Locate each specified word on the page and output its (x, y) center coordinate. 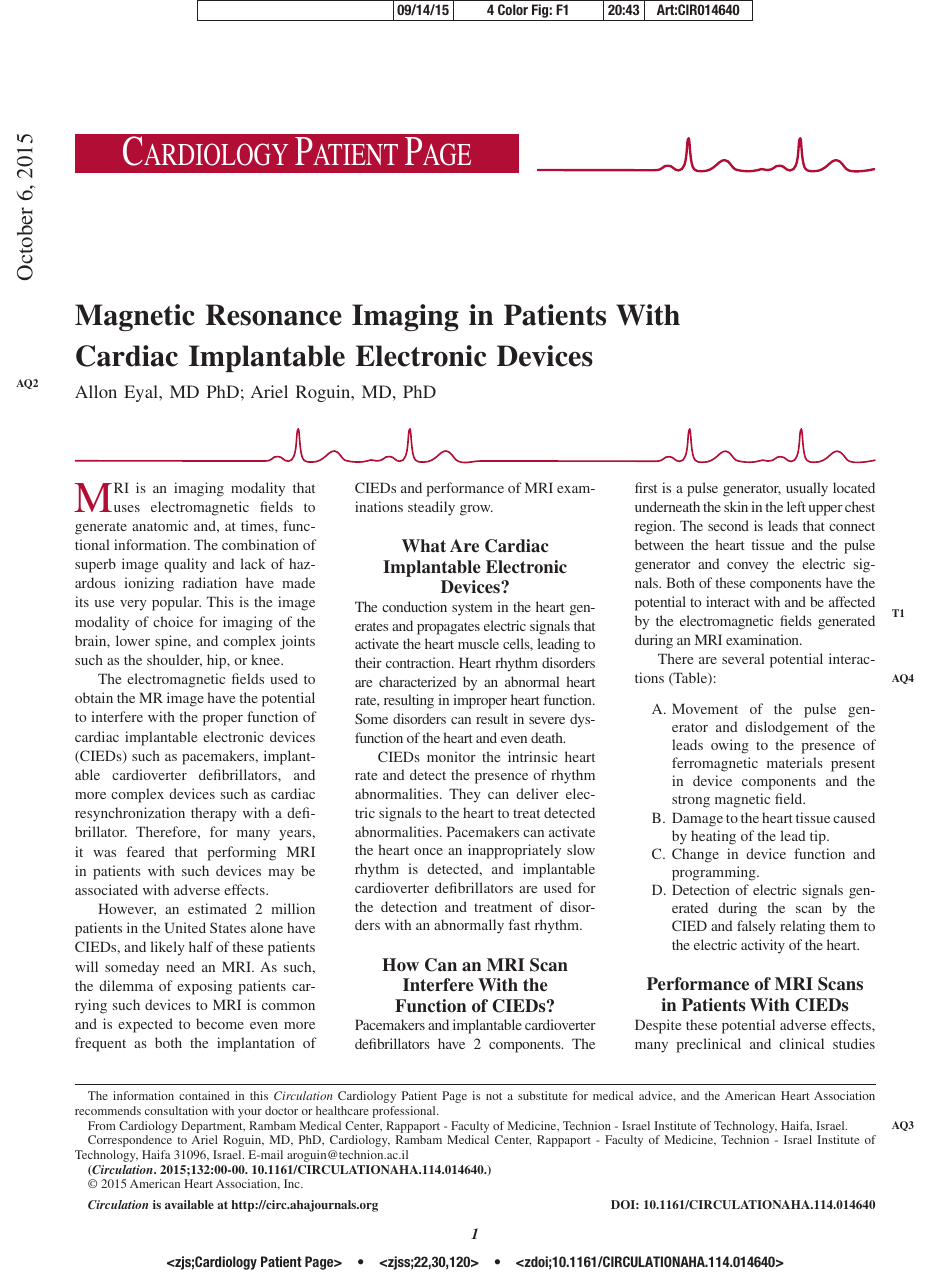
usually (807, 489)
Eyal (142, 393)
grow (476, 510)
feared (146, 851)
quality (185, 565)
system (472, 609)
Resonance (274, 315)
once (428, 851)
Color (513, 9)
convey (748, 567)
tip (819, 837)
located (854, 487)
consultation (176, 1110)
